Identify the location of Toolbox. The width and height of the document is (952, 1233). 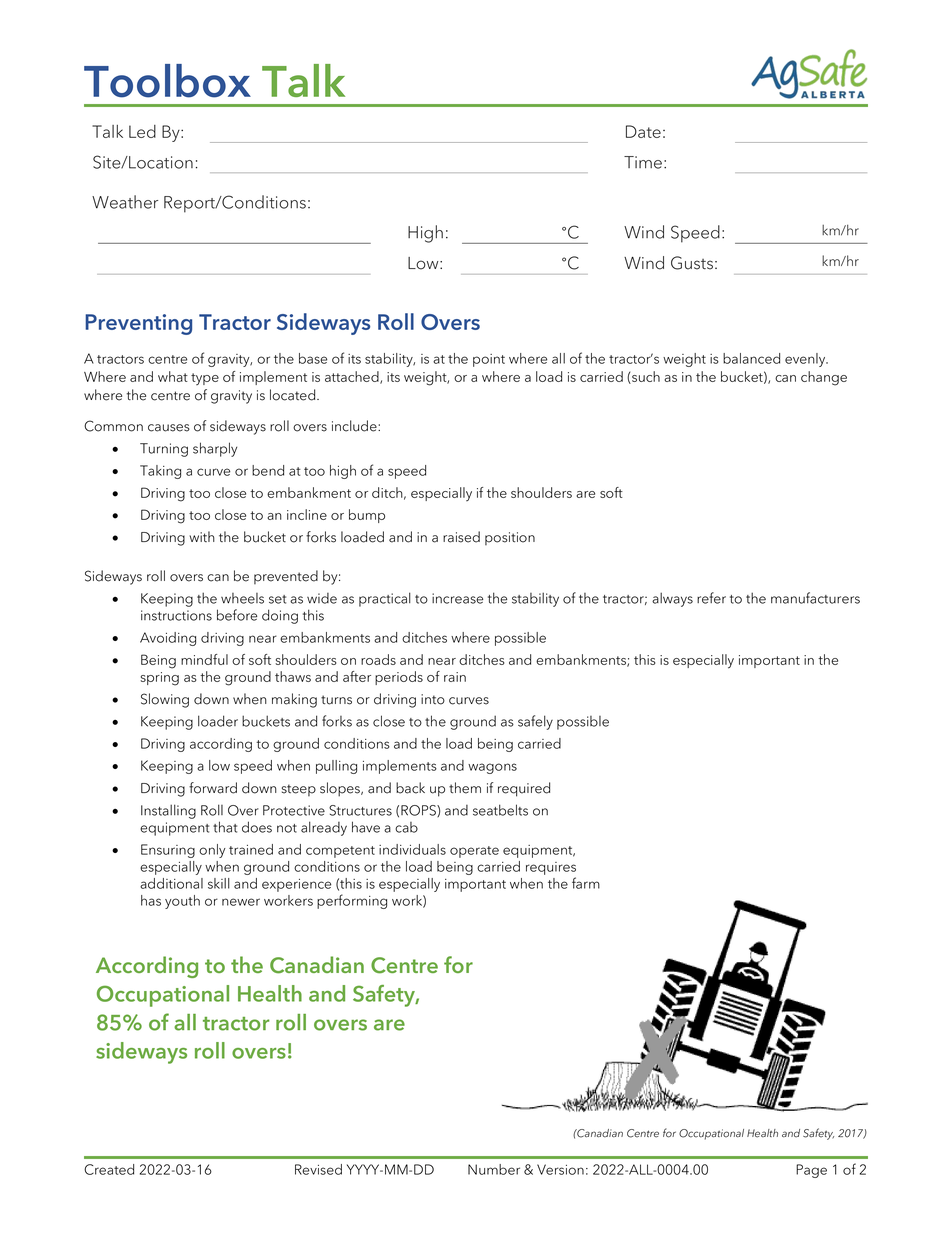
(167, 81).
